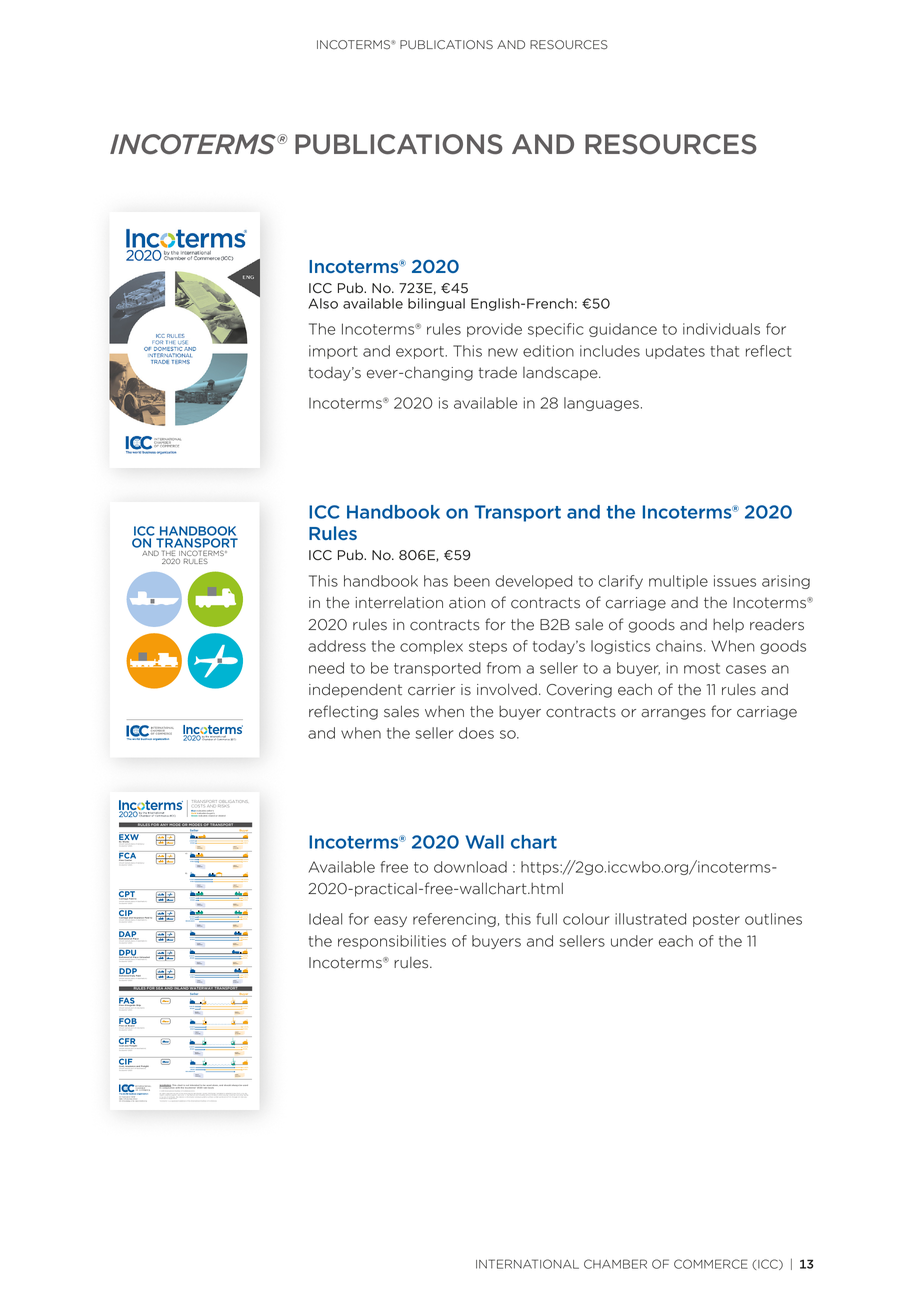 This document has width=924, height=1308. I want to click on languages, so click(601, 404).
